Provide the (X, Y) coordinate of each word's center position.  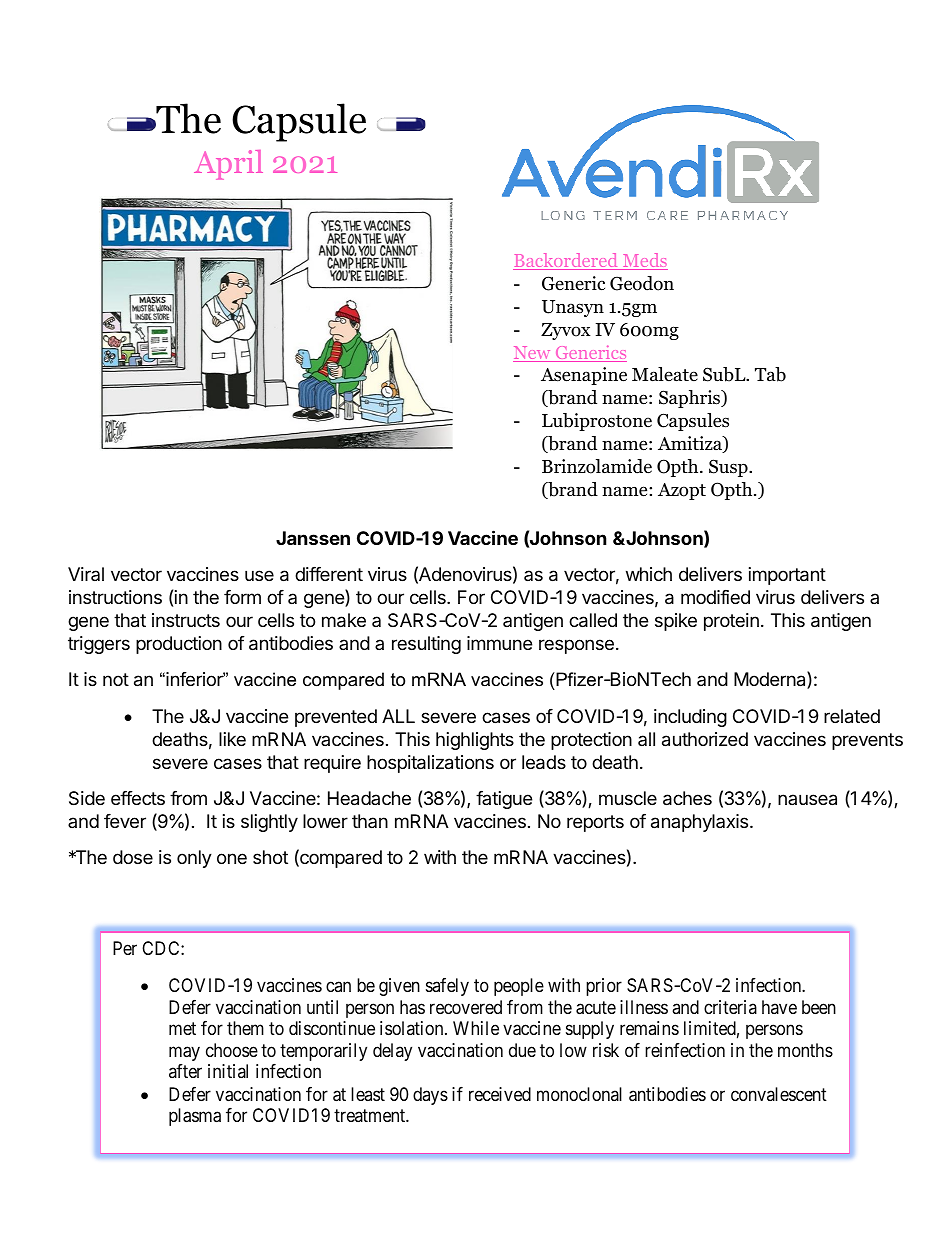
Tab (770, 374)
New (533, 354)
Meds (644, 261)
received (500, 1094)
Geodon (642, 283)
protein (731, 622)
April (228, 165)
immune (499, 643)
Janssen (313, 538)
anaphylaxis (701, 823)
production (179, 645)
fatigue (504, 800)
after (185, 1071)
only (194, 859)
